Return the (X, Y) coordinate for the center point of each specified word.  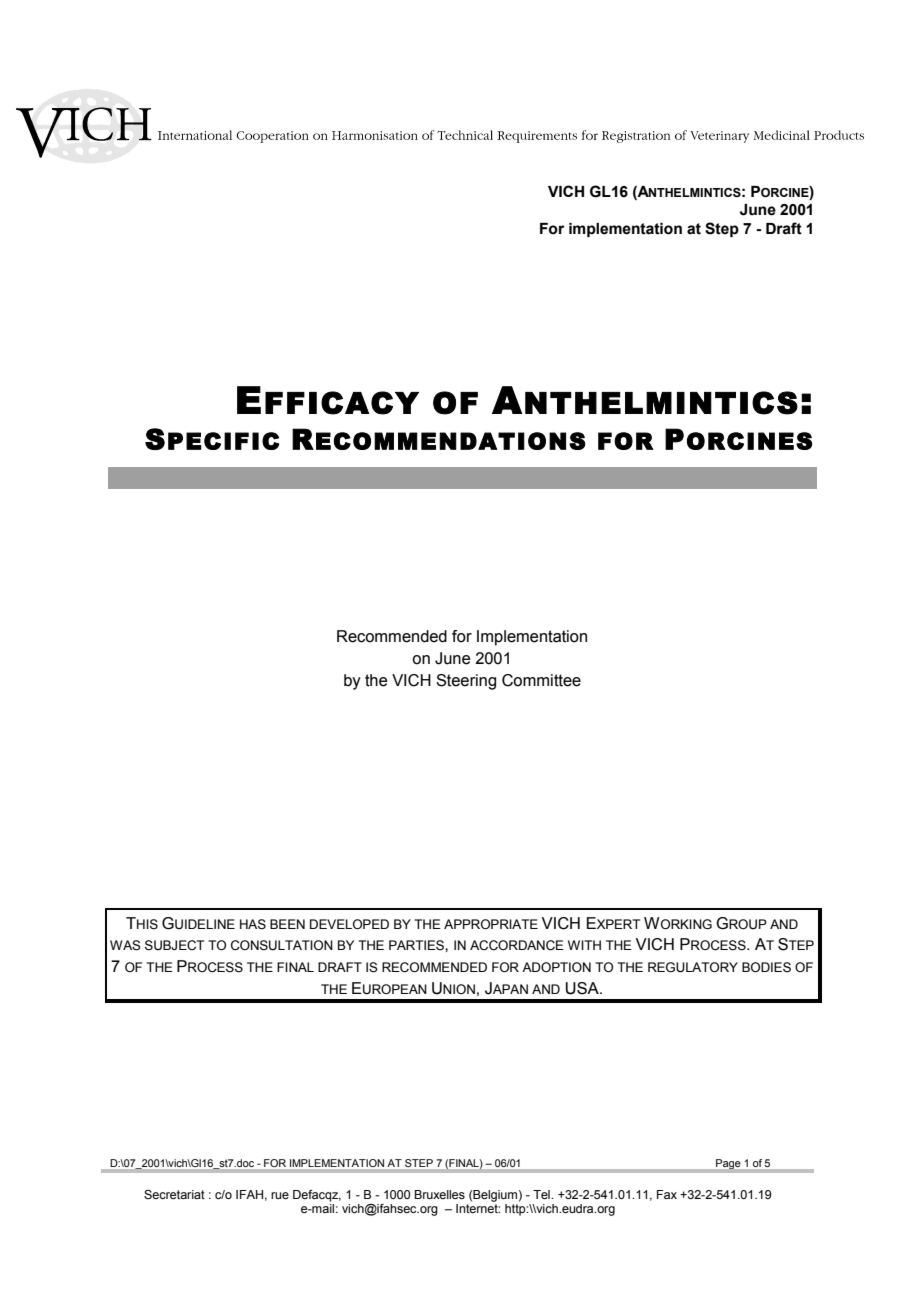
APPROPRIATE (491, 924)
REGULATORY (693, 967)
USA (583, 988)
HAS (253, 924)
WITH (584, 945)
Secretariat (174, 1194)
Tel (542, 1194)
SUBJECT (174, 945)
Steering (466, 682)
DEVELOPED (349, 924)
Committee (541, 680)
